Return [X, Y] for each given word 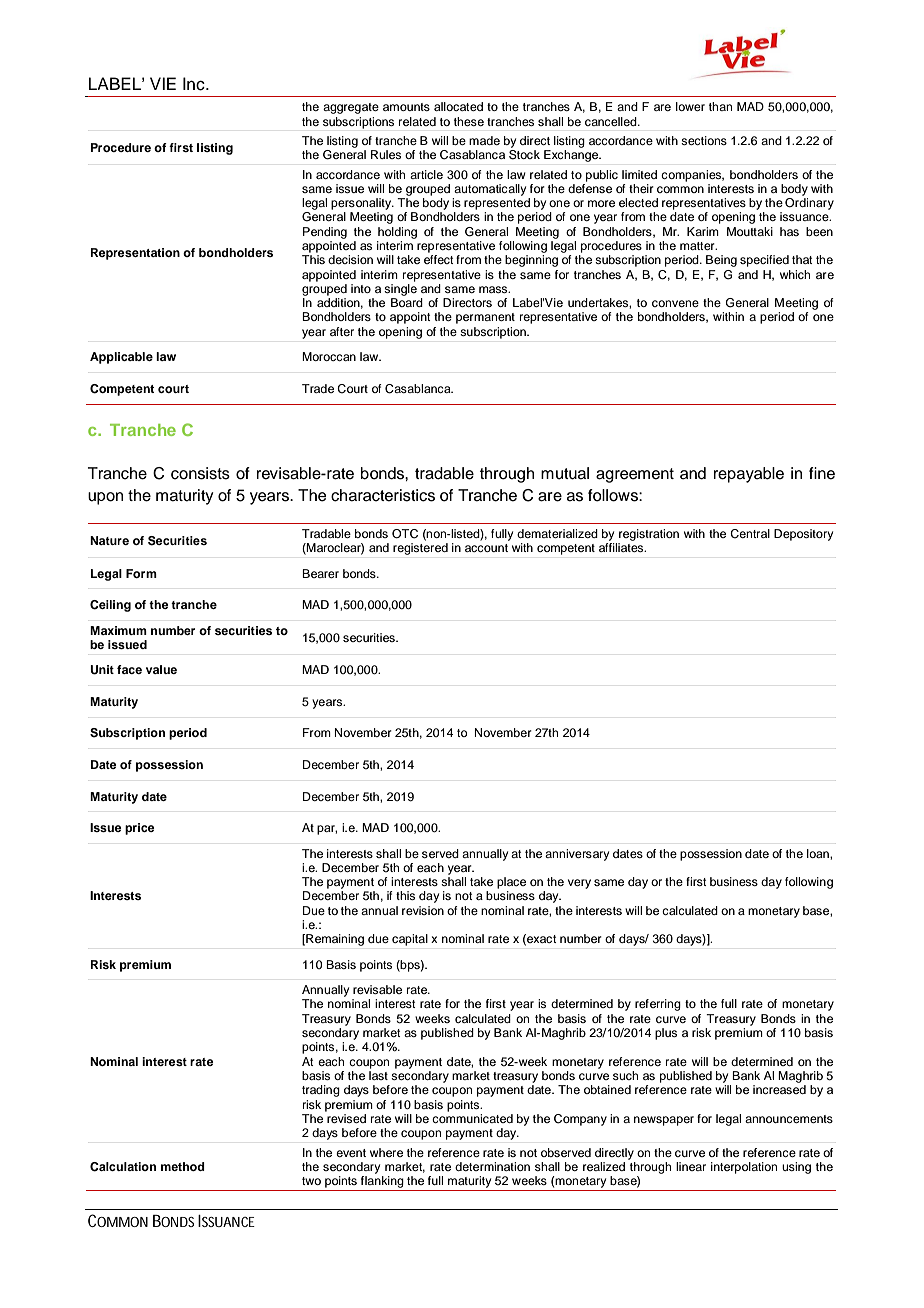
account [486, 548]
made [484, 140]
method [183, 1166]
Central [750, 534]
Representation [135, 254]
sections [704, 140]
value [161, 669]
